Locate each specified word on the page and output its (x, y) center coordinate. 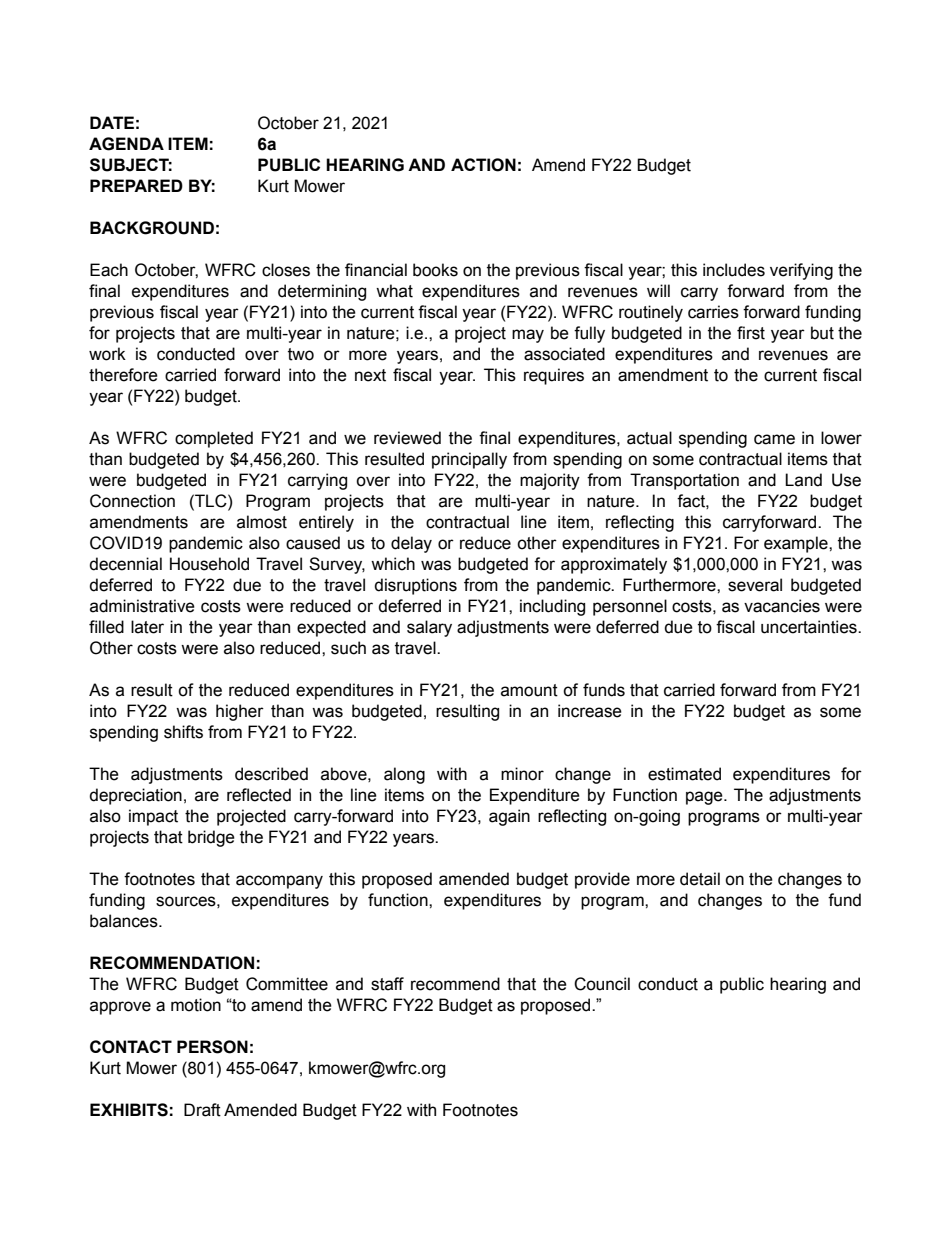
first (751, 333)
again (509, 817)
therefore (123, 375)
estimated (684, 774)
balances (125, 921)
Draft (202, 1110)
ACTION (483, 165)
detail (700, 879)
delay (411, 544)
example (797, 544)
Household (209, 564)
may (528, 336)
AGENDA (126, 144)
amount (529, 690)
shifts (183, 732)
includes (734, 270)
